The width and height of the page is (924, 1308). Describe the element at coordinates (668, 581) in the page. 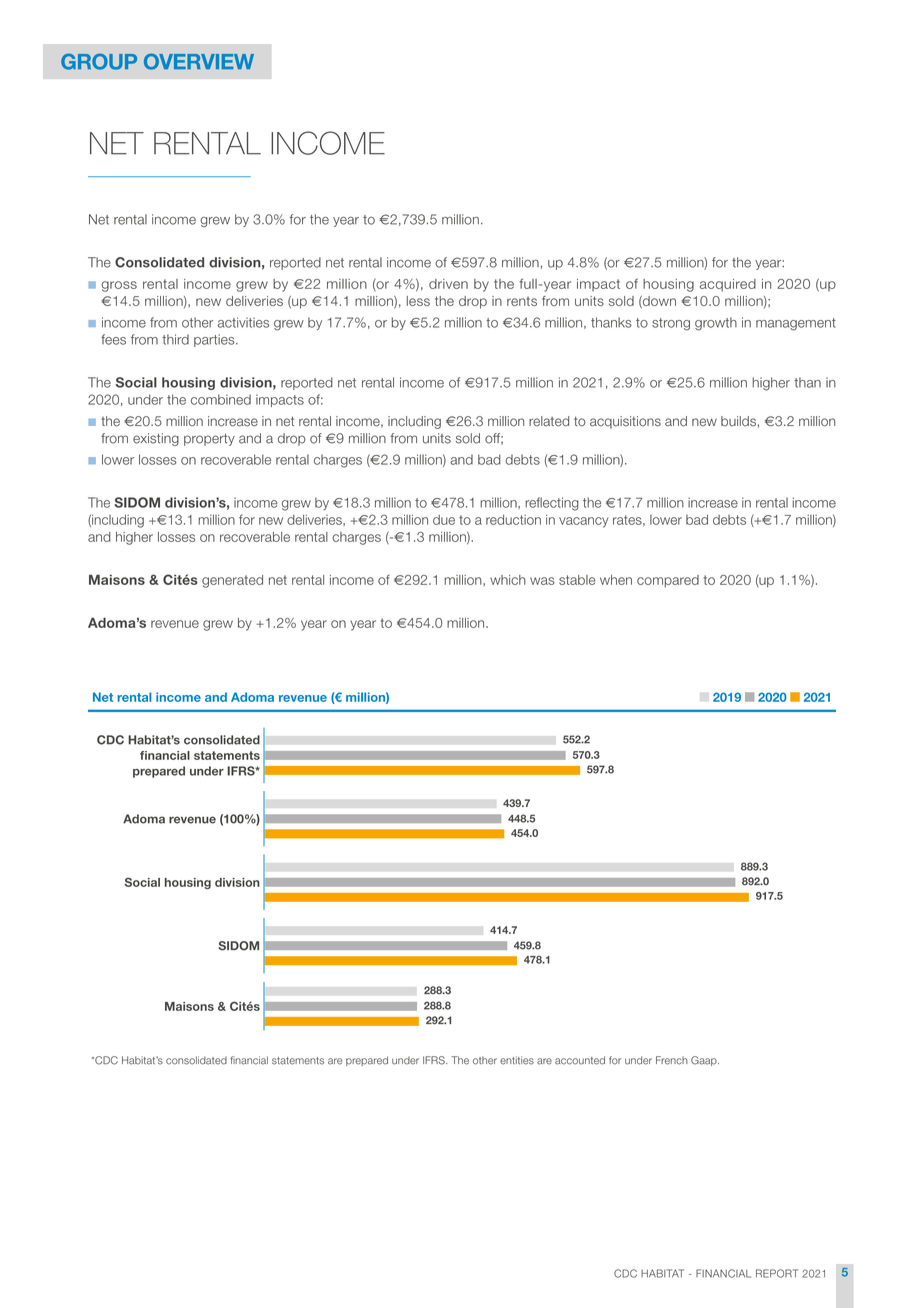

I see `compared` at that location.
